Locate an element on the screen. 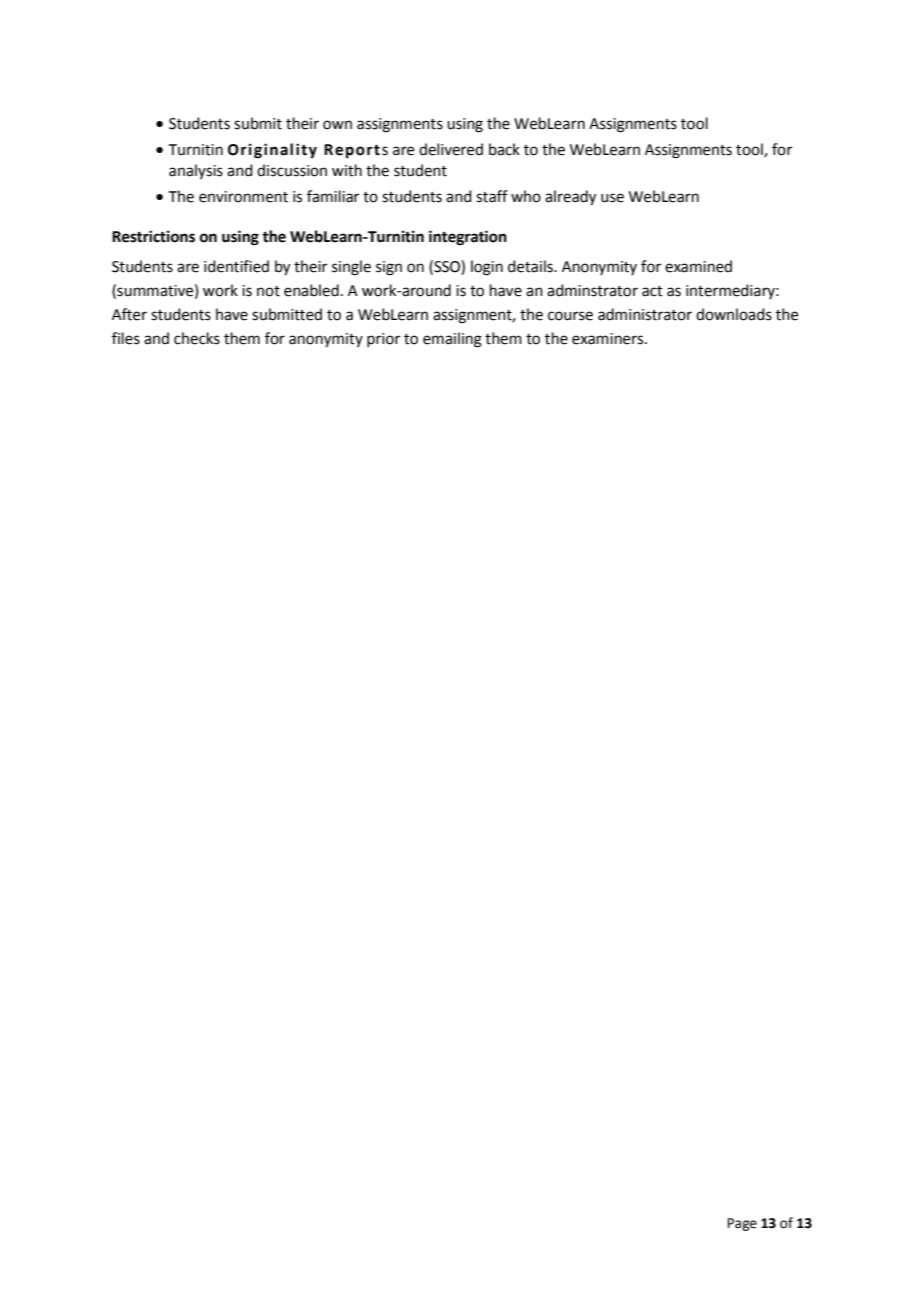 The width and height of the screenshot is (924, 1308). analysis is located at coordinates (196, 171).
